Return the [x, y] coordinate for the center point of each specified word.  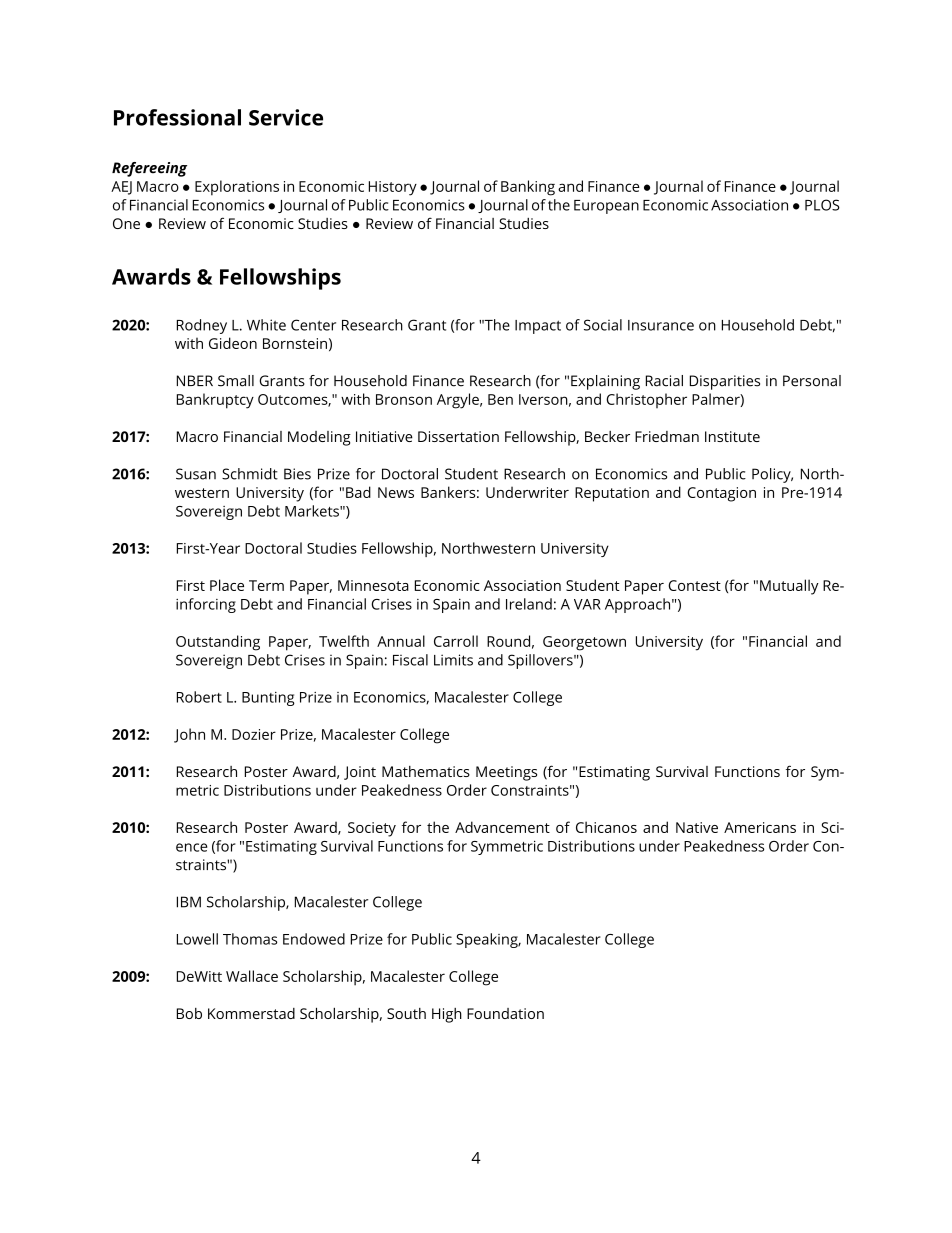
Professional [177, 117]
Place [227, 585]
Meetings [506, 773]
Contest [694, 585]
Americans [760, 827]
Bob [189, 1013]
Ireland [529, 604]
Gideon [233, 343]
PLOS [822, 205]
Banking [528, 188]
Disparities [725, 382]
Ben [500, 399]
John [189, 735]
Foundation [505, 1013]
